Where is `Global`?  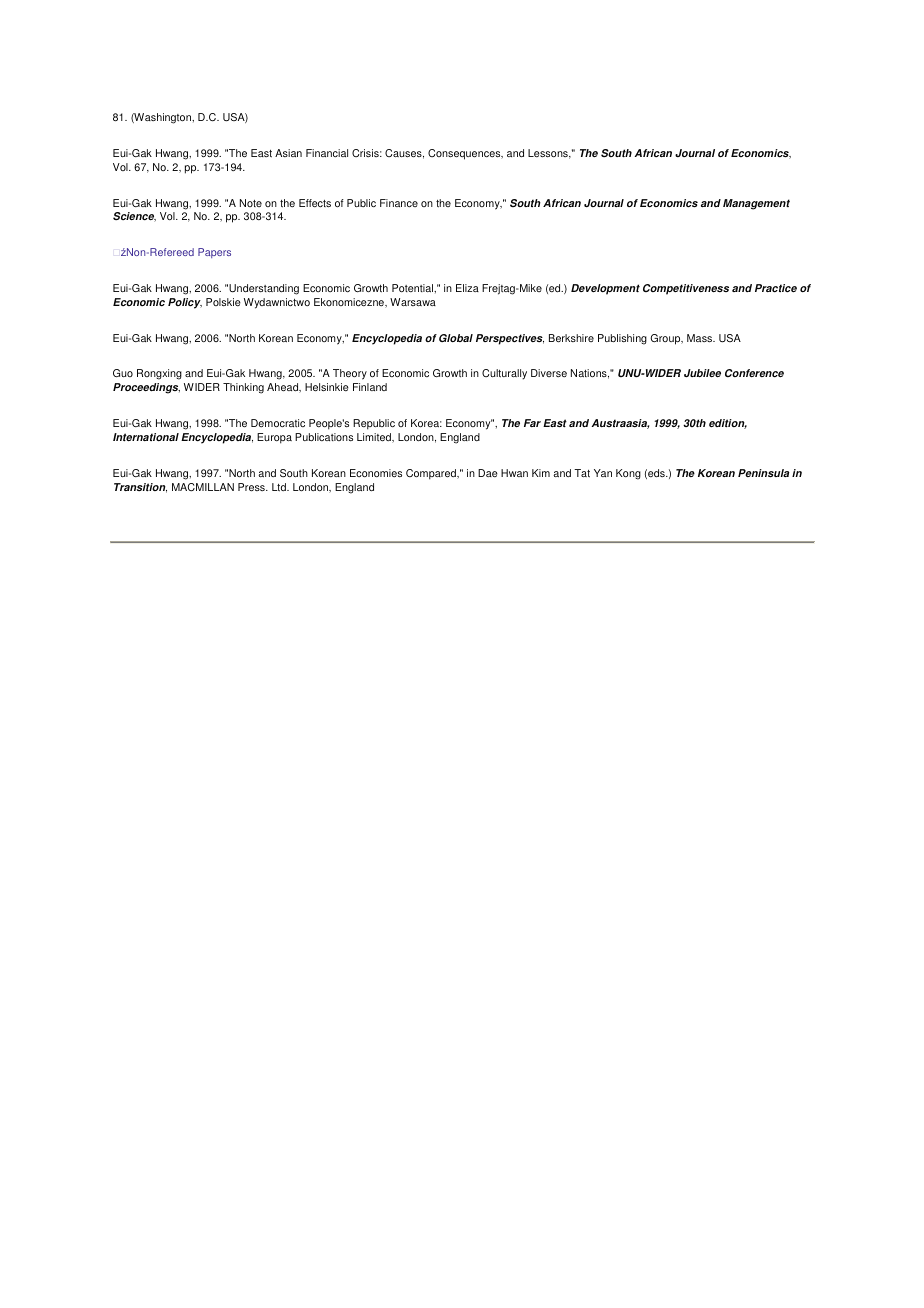 Global is located at coordinates (456, 338).
